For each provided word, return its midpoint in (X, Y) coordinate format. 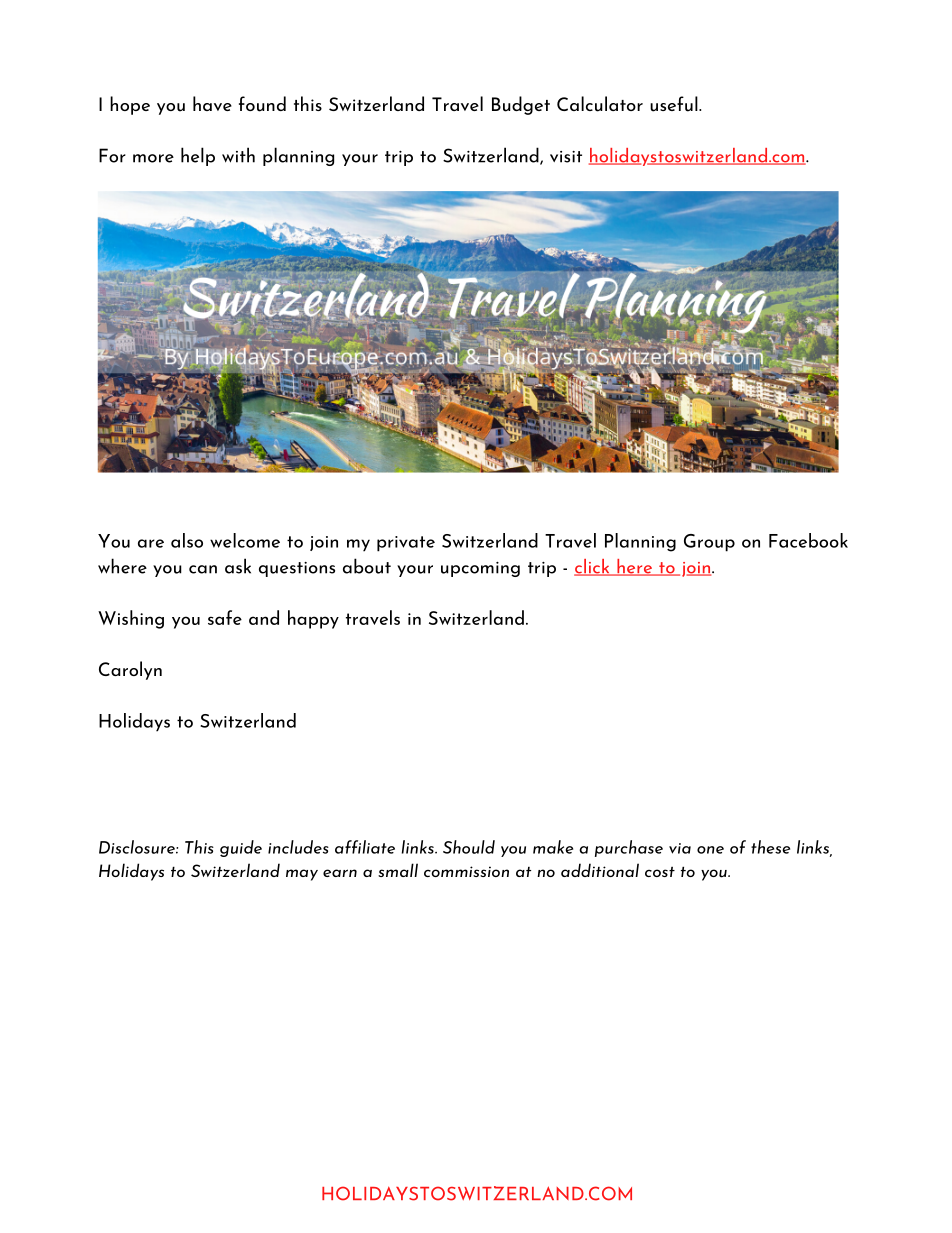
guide (241, 848)
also (187, 540)
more (153, 158)
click (593, 567)
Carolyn (130, 670)
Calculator (600, 104)
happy (313, 619)
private (406, 544)
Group (709, 543)
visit (566, 157)
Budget (521, 105)
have (212, 103)
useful (675, 104)
